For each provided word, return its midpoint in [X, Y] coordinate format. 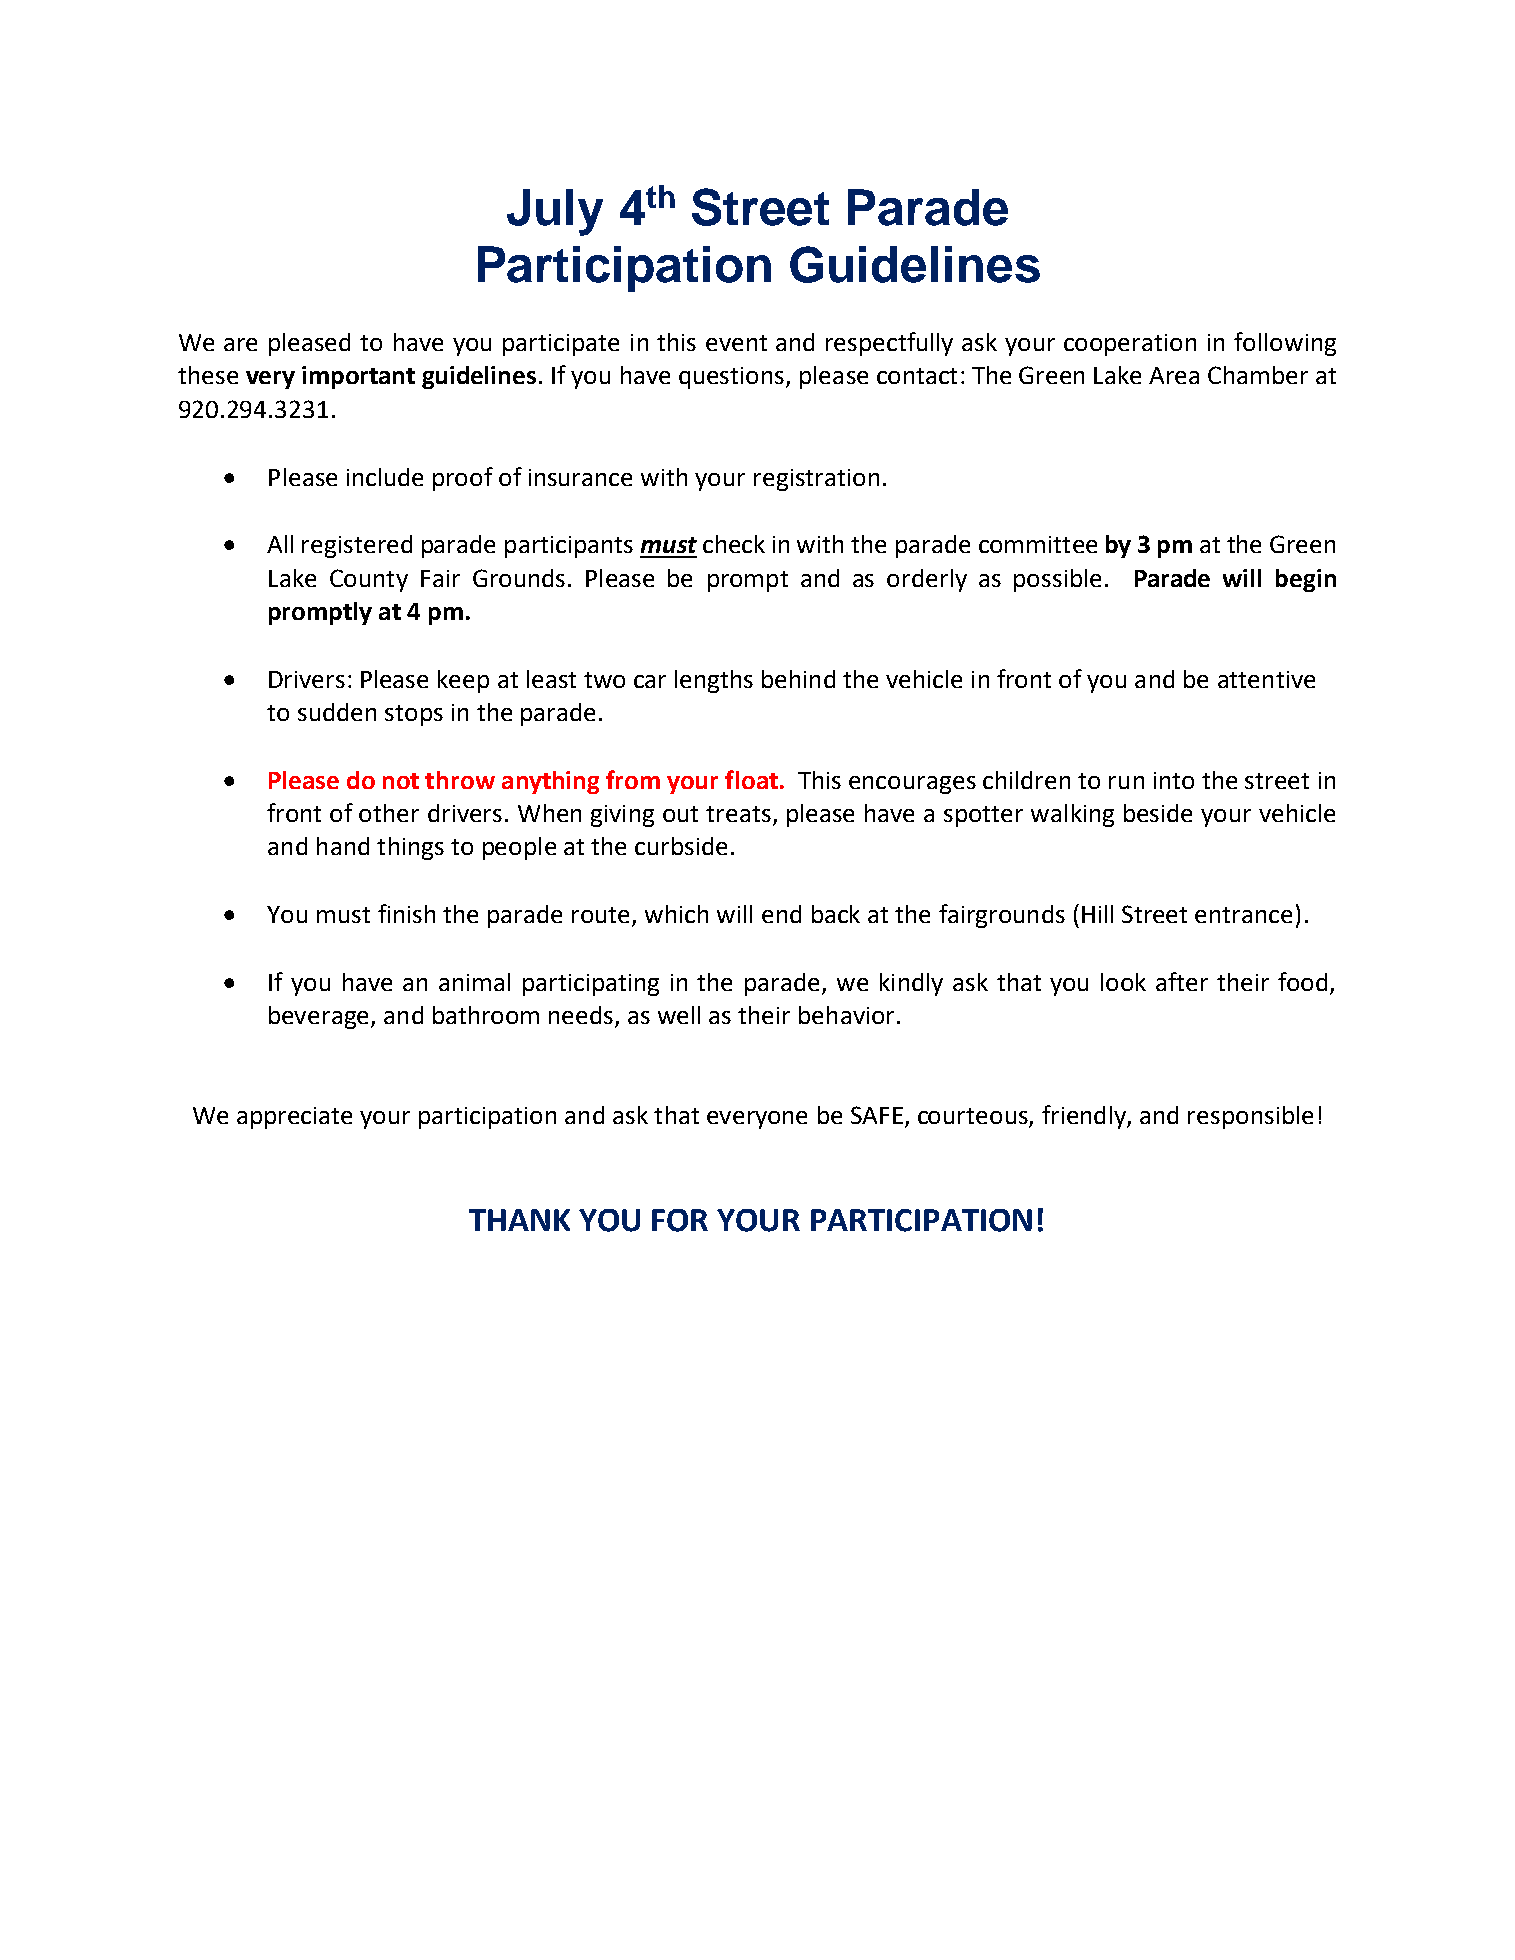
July [555, 212]
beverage [318, 1017]
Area [1174, 375]
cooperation [1130, 345]
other [389, 813]
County [369, 580]
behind [798, 679]
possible [1057, 580]
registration [816, 480]
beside [1158, 813]
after [1182, 981]
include [385, 477]
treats [738, 814]
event [736, 343]
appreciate [294, 1118]
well [679, 1015]
